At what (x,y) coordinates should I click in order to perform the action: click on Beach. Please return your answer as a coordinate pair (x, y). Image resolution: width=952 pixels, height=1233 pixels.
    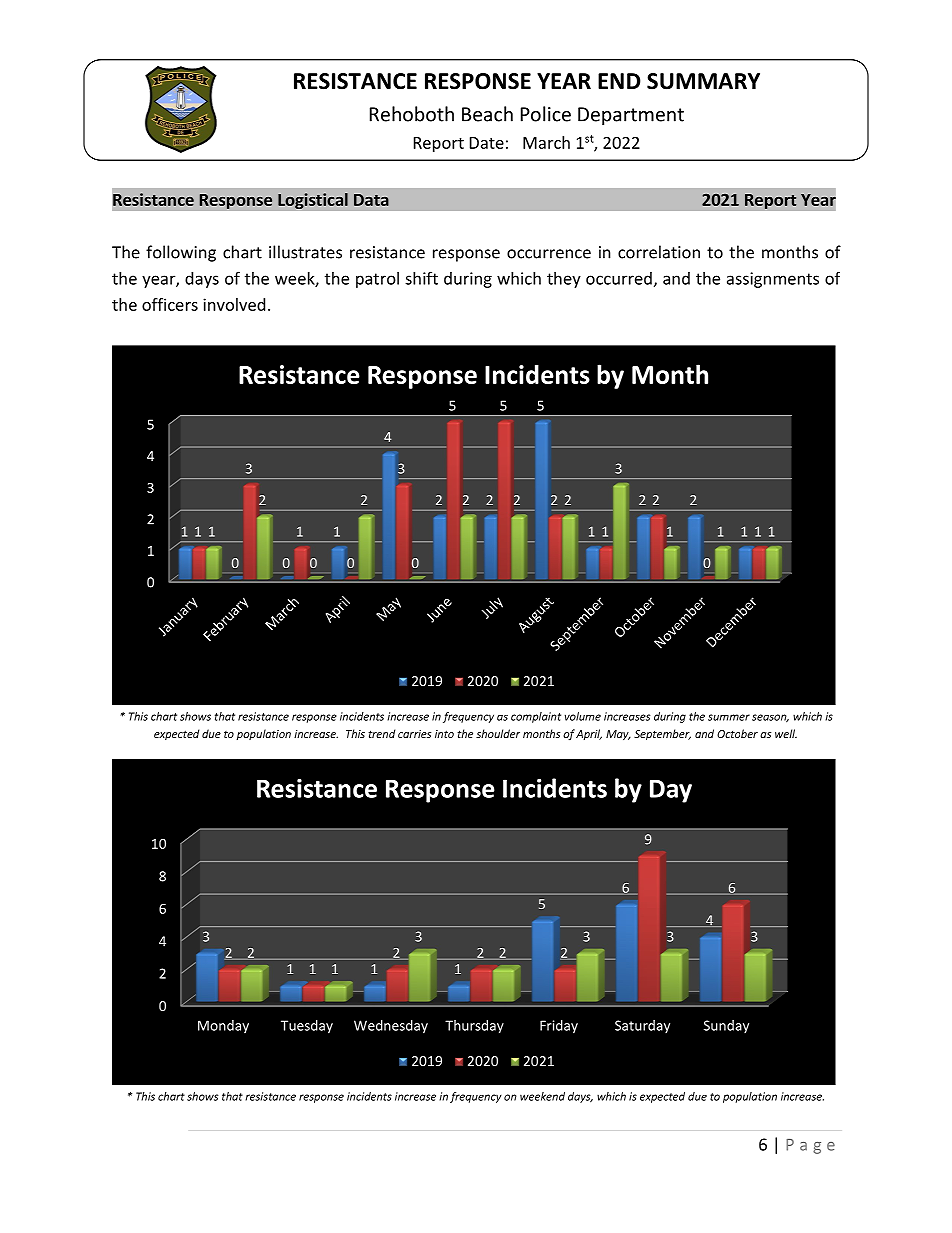
    Looking at the image, I should click on (487, 114).
